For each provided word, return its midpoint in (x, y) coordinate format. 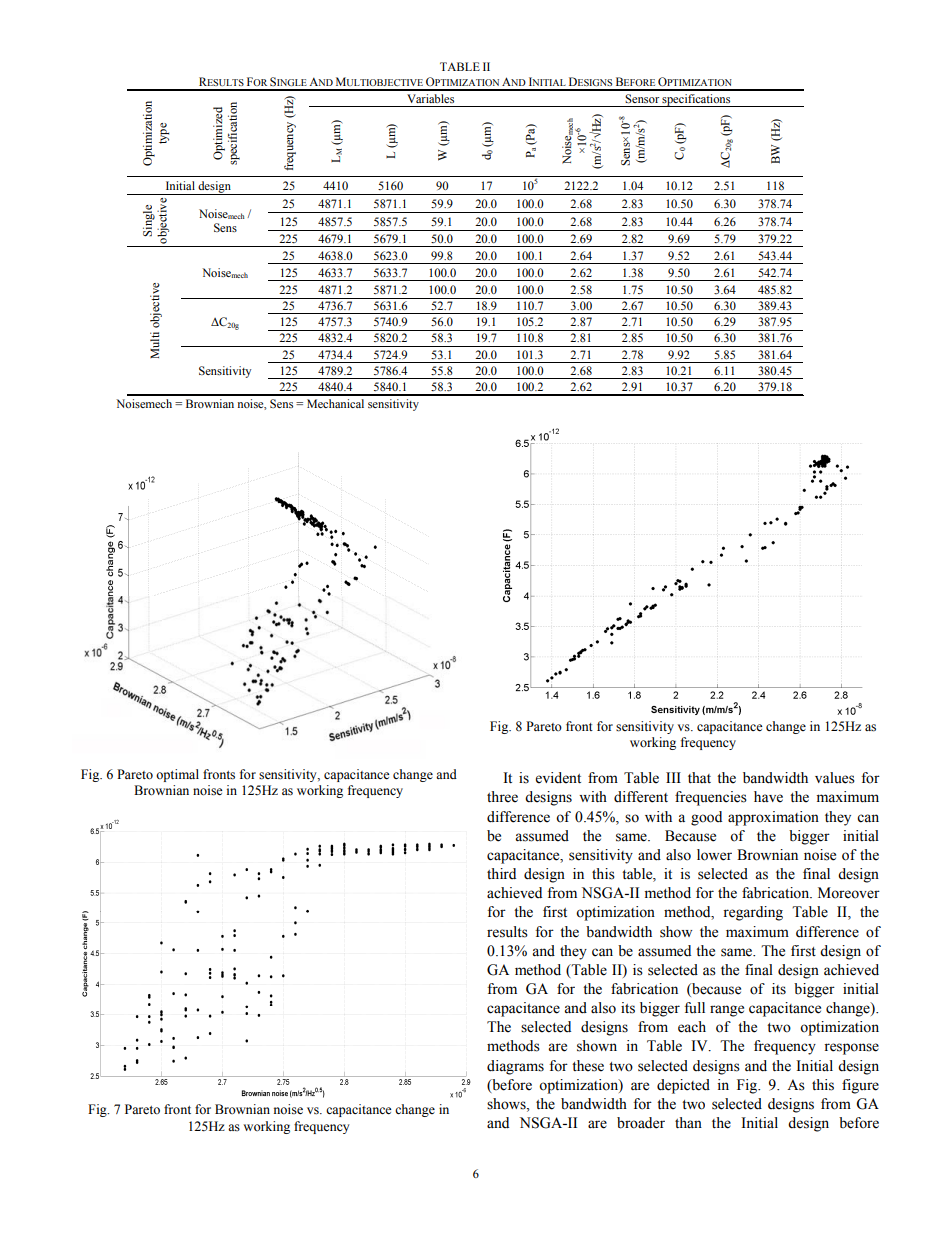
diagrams (515, 1067)
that (699, 777)
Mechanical (335, 403)
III (673, 777)
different (641, 797)
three (502, 797)
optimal (177, 775)
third (501, 873)
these (588, 1066)
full (694, 1007)
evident (558, 778)
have (768, 797)
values (835, 778)
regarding (753, 913)
